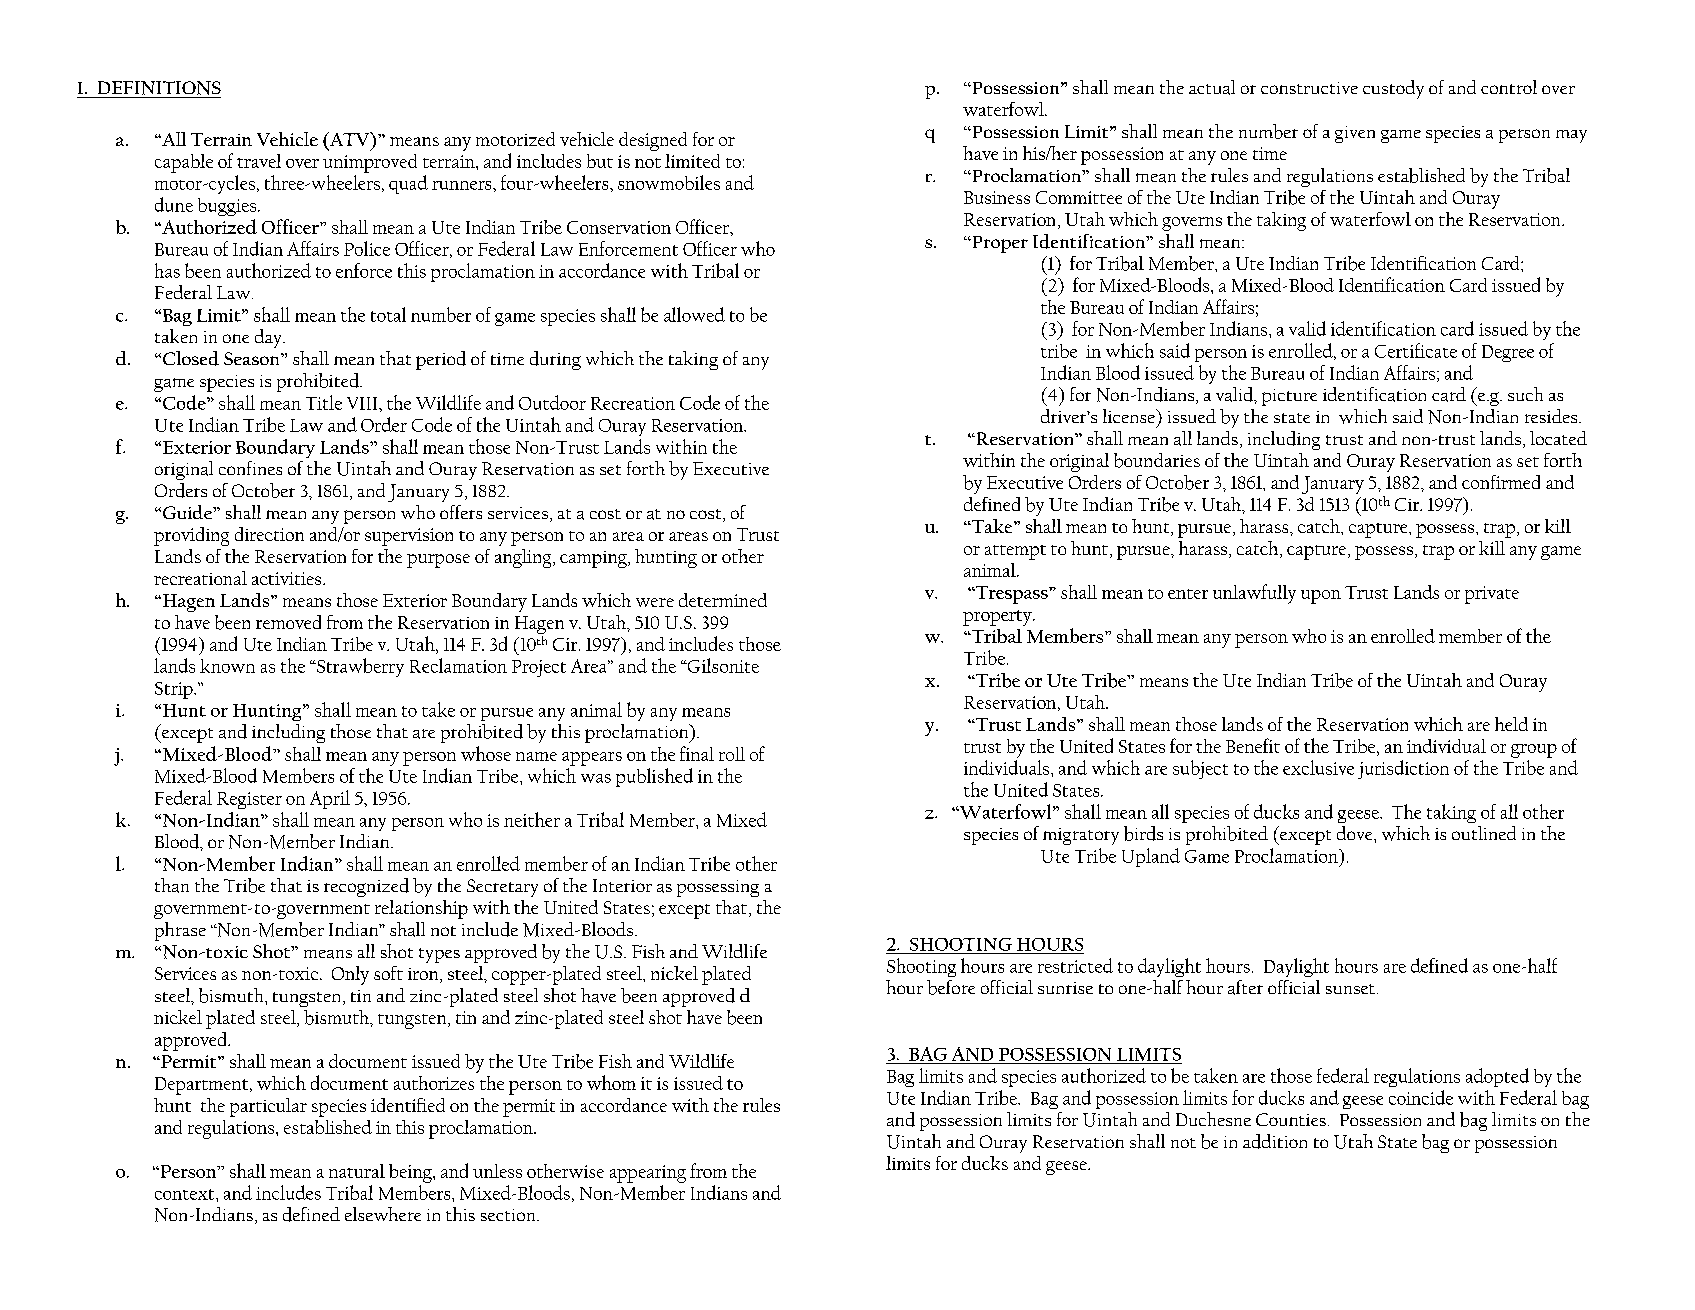  What do you see at coordinates (1355, 134) in the image?
I see `given` at bounding box center [1355, 134].
